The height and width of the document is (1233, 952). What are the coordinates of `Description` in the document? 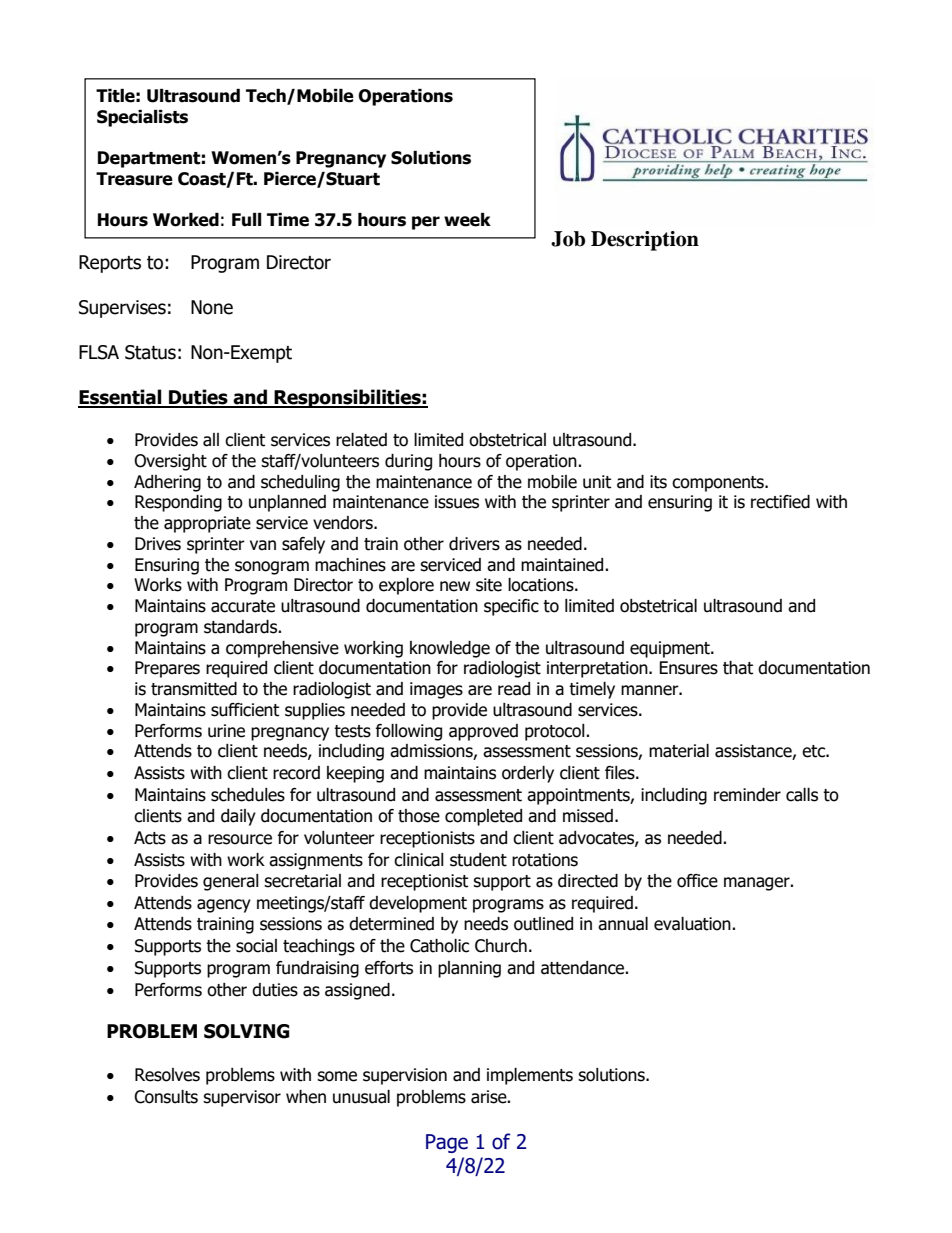 It's located at (645, 241).
